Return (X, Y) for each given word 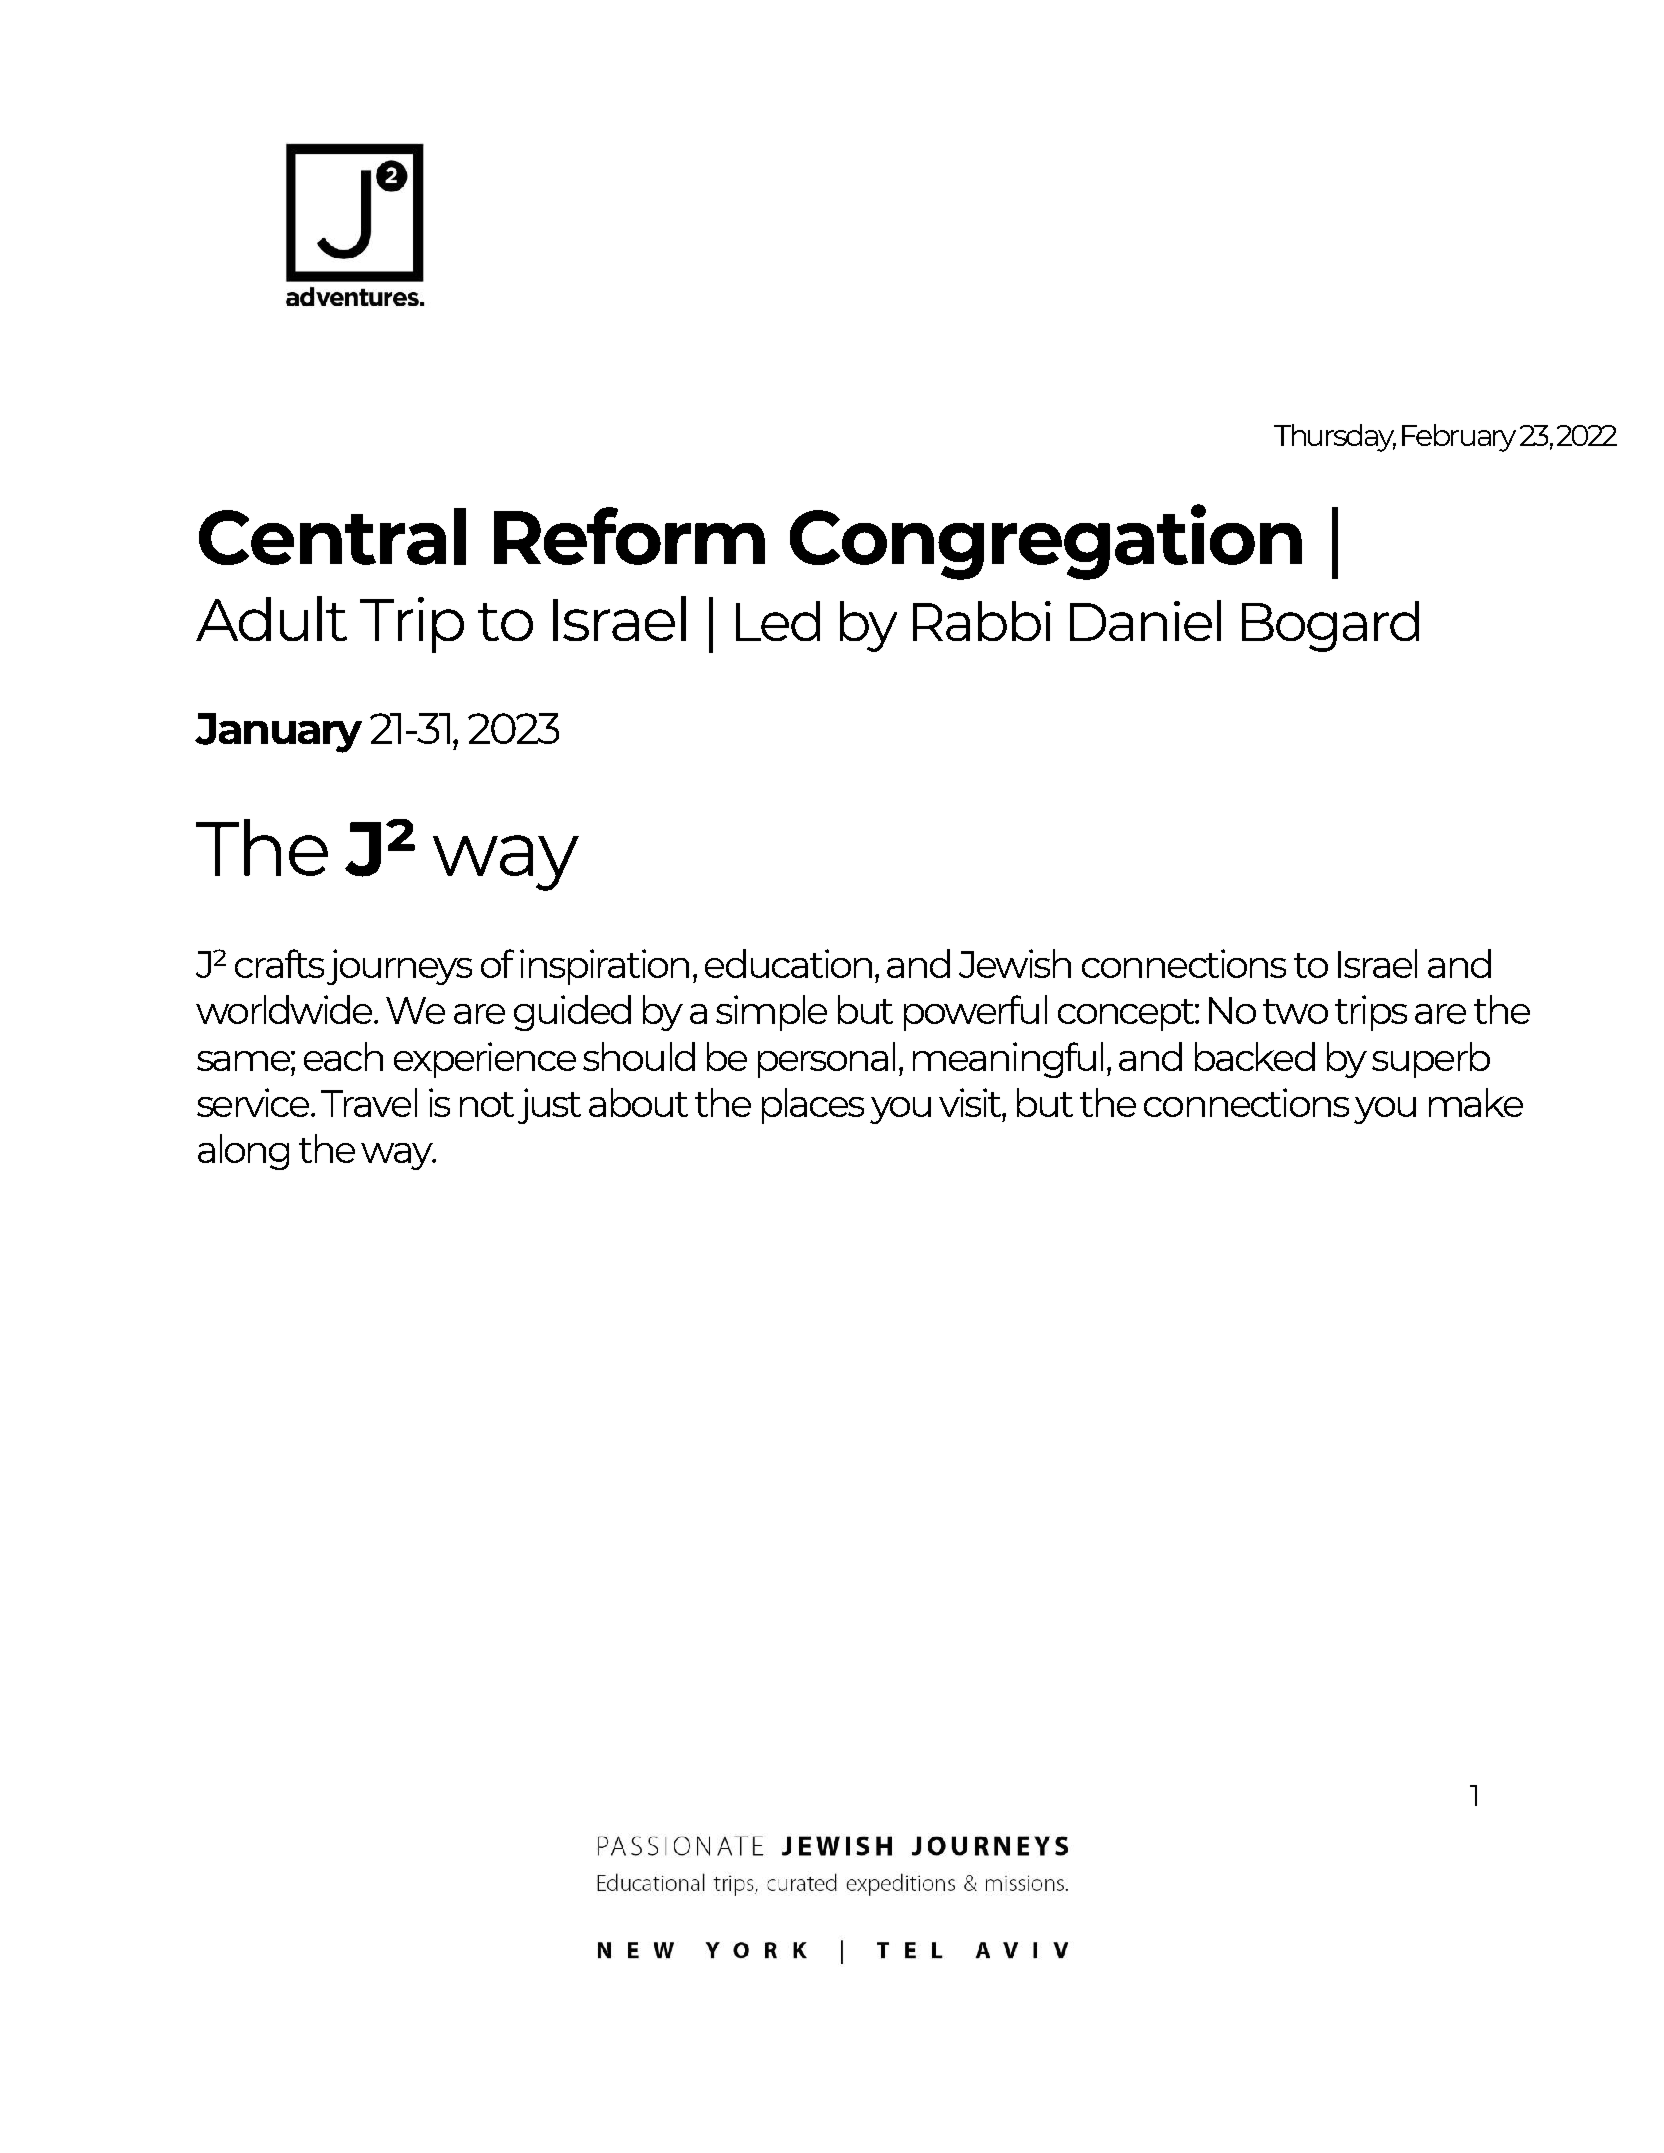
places (813, 1106)
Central (332, 536)
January (278, 733)
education (788, 963)
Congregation (1046, 542)
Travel (369, 1102)
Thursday (1335, 438)
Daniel (1145, 620)
